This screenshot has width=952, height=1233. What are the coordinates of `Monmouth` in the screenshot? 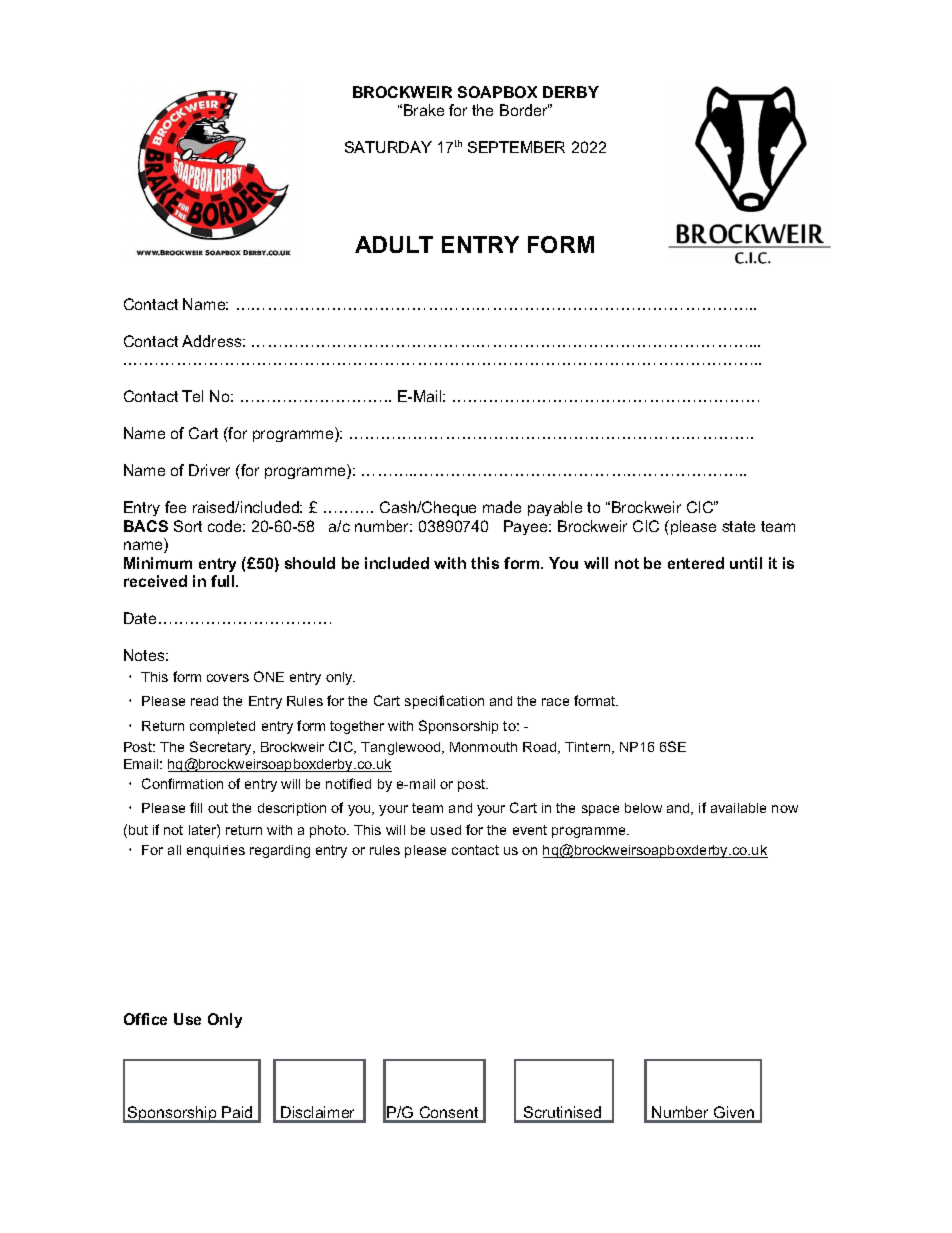 It's located at (483, 747).
